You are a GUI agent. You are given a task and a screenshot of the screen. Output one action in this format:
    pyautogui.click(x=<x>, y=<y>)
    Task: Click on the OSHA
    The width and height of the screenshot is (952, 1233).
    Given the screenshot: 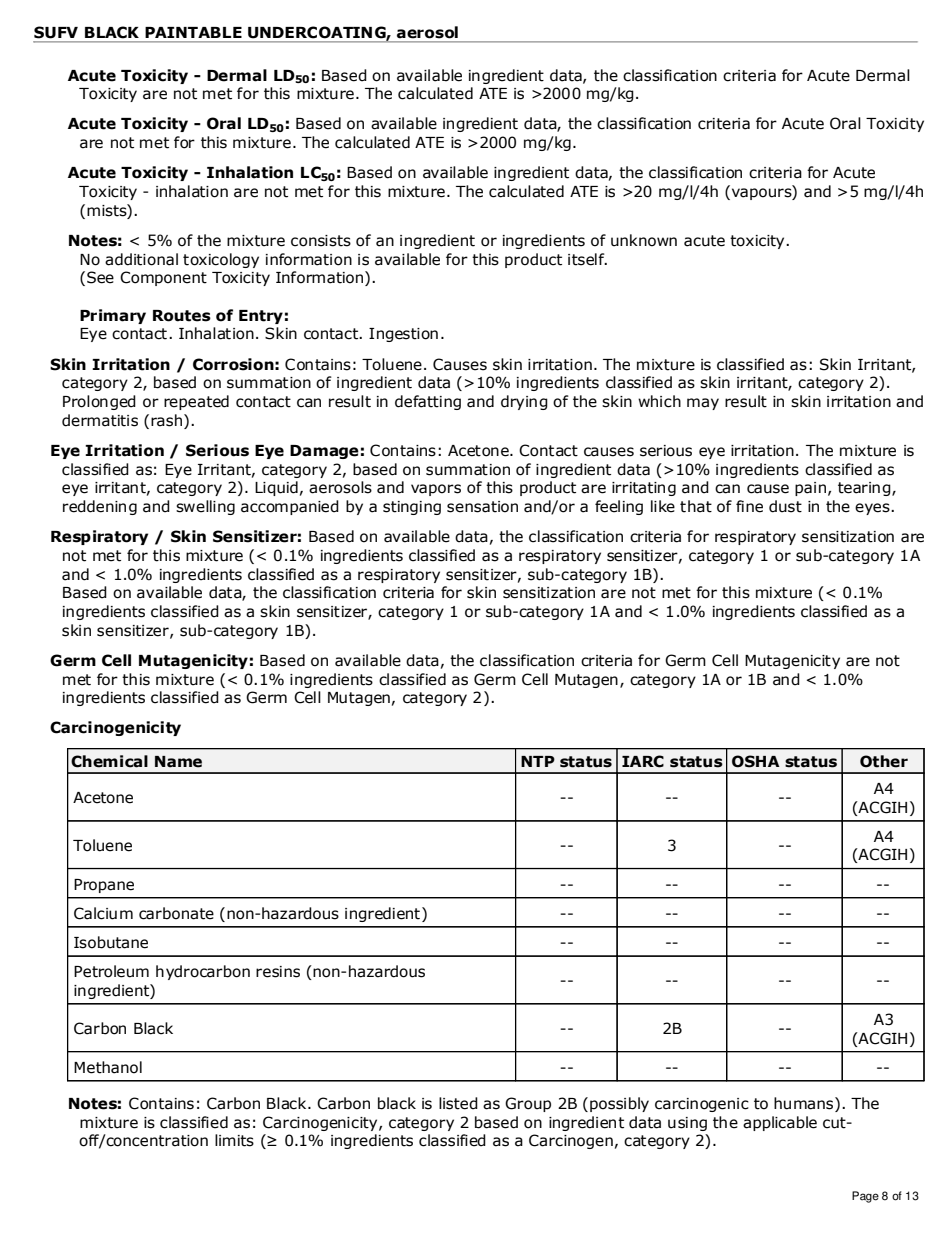 What is the action you would take?
    pyautogui.click(x=756, y=761)
